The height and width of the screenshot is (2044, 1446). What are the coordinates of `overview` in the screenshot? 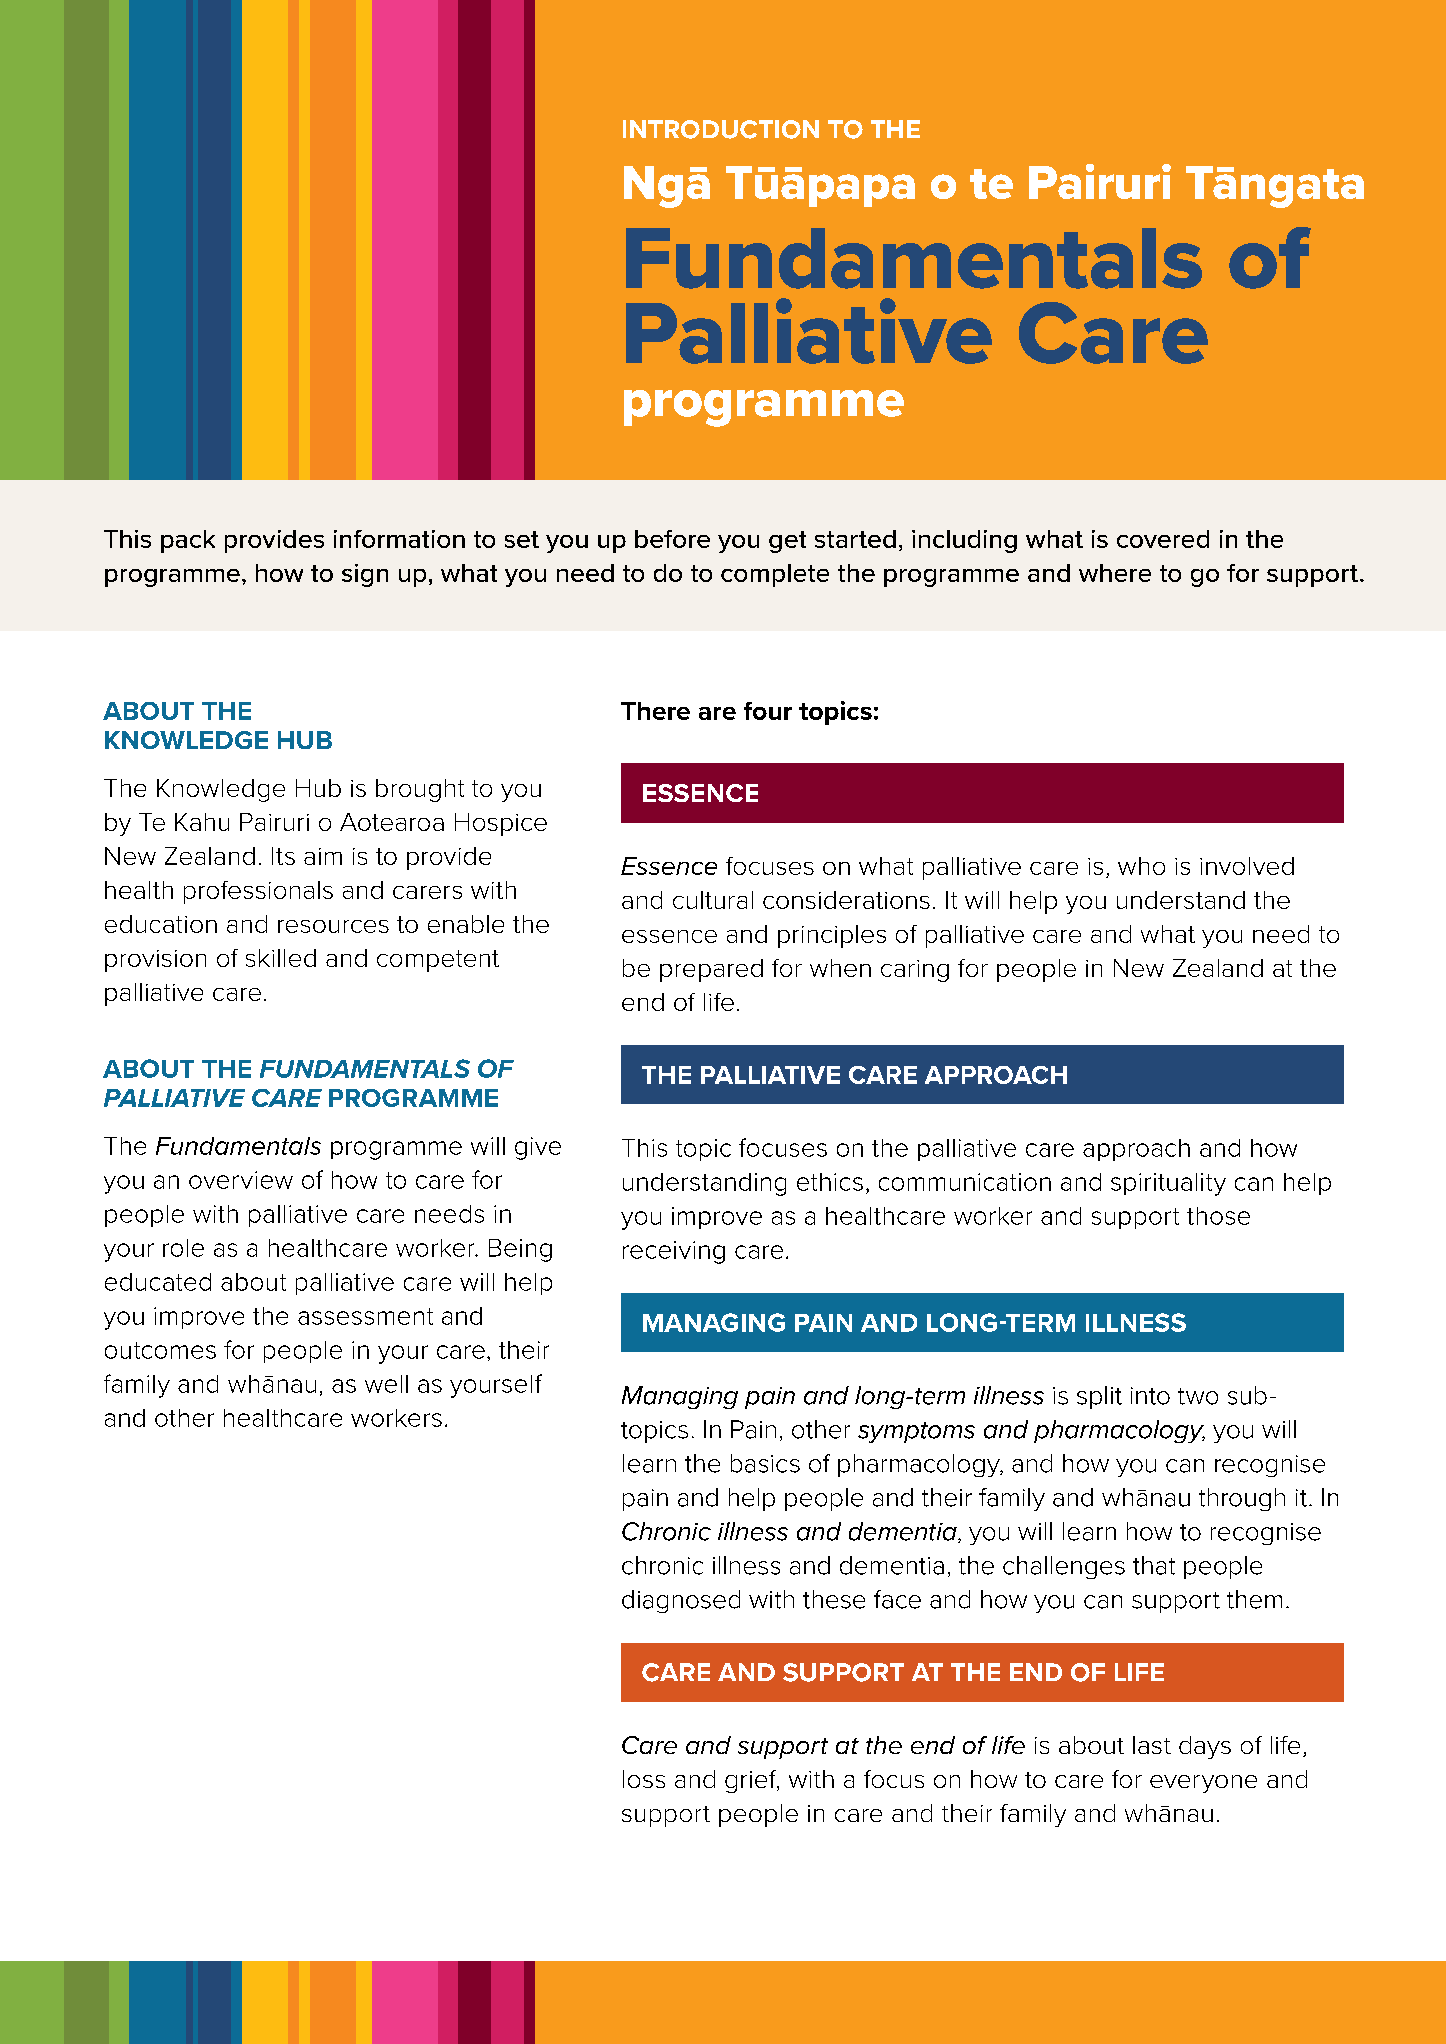 It's located at (241, 1180).
